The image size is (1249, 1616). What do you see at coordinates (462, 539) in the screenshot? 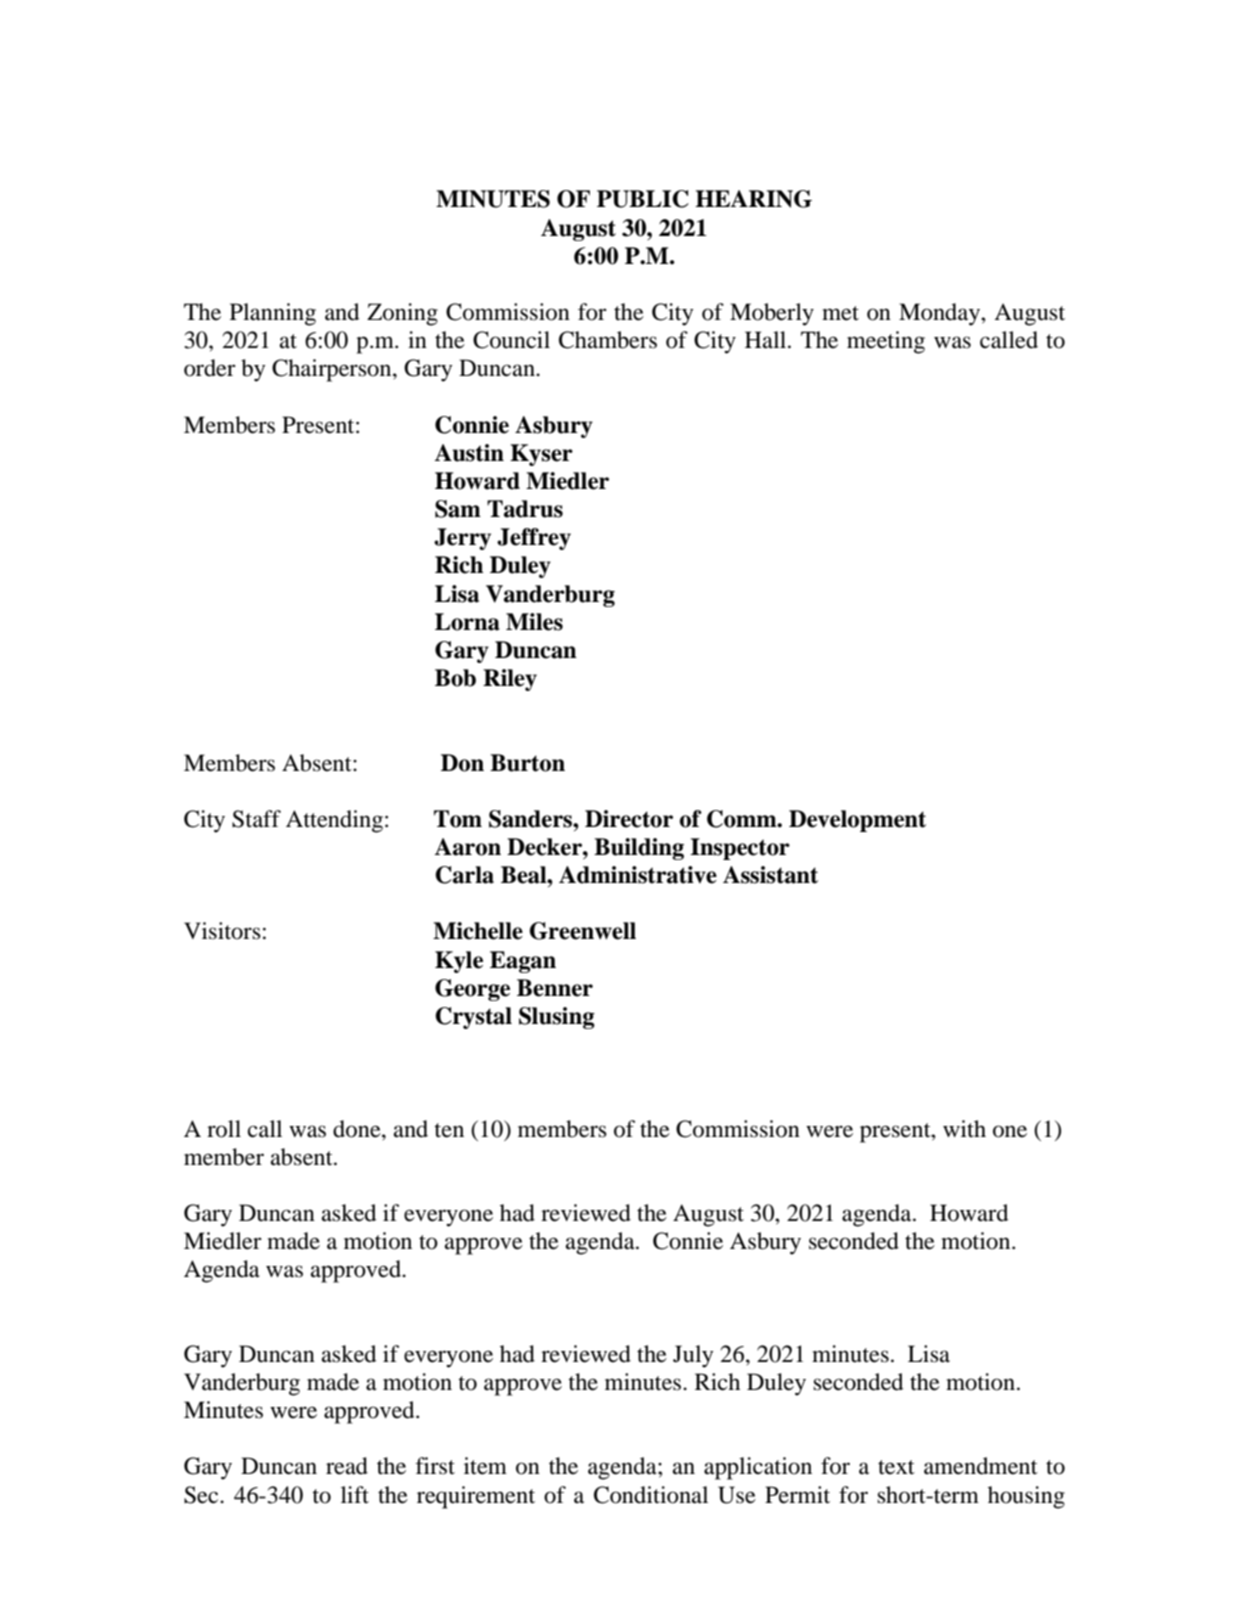
I see `Jerry` at bounding box center [462, 539].
